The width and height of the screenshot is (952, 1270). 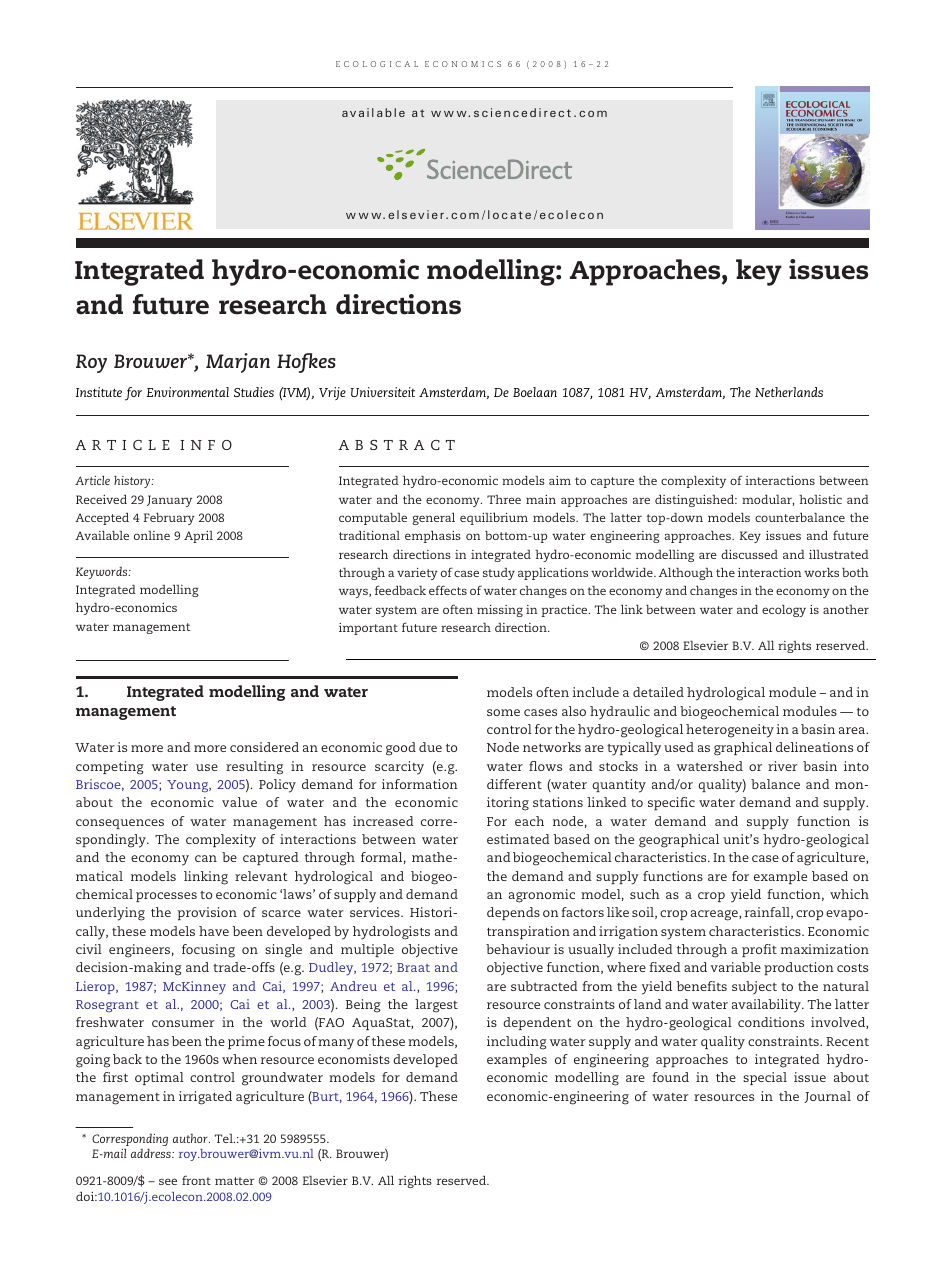 What do you see at coordinates (499, 574) in the screenshot?
I see `study` at bounding box center [499, 574].
